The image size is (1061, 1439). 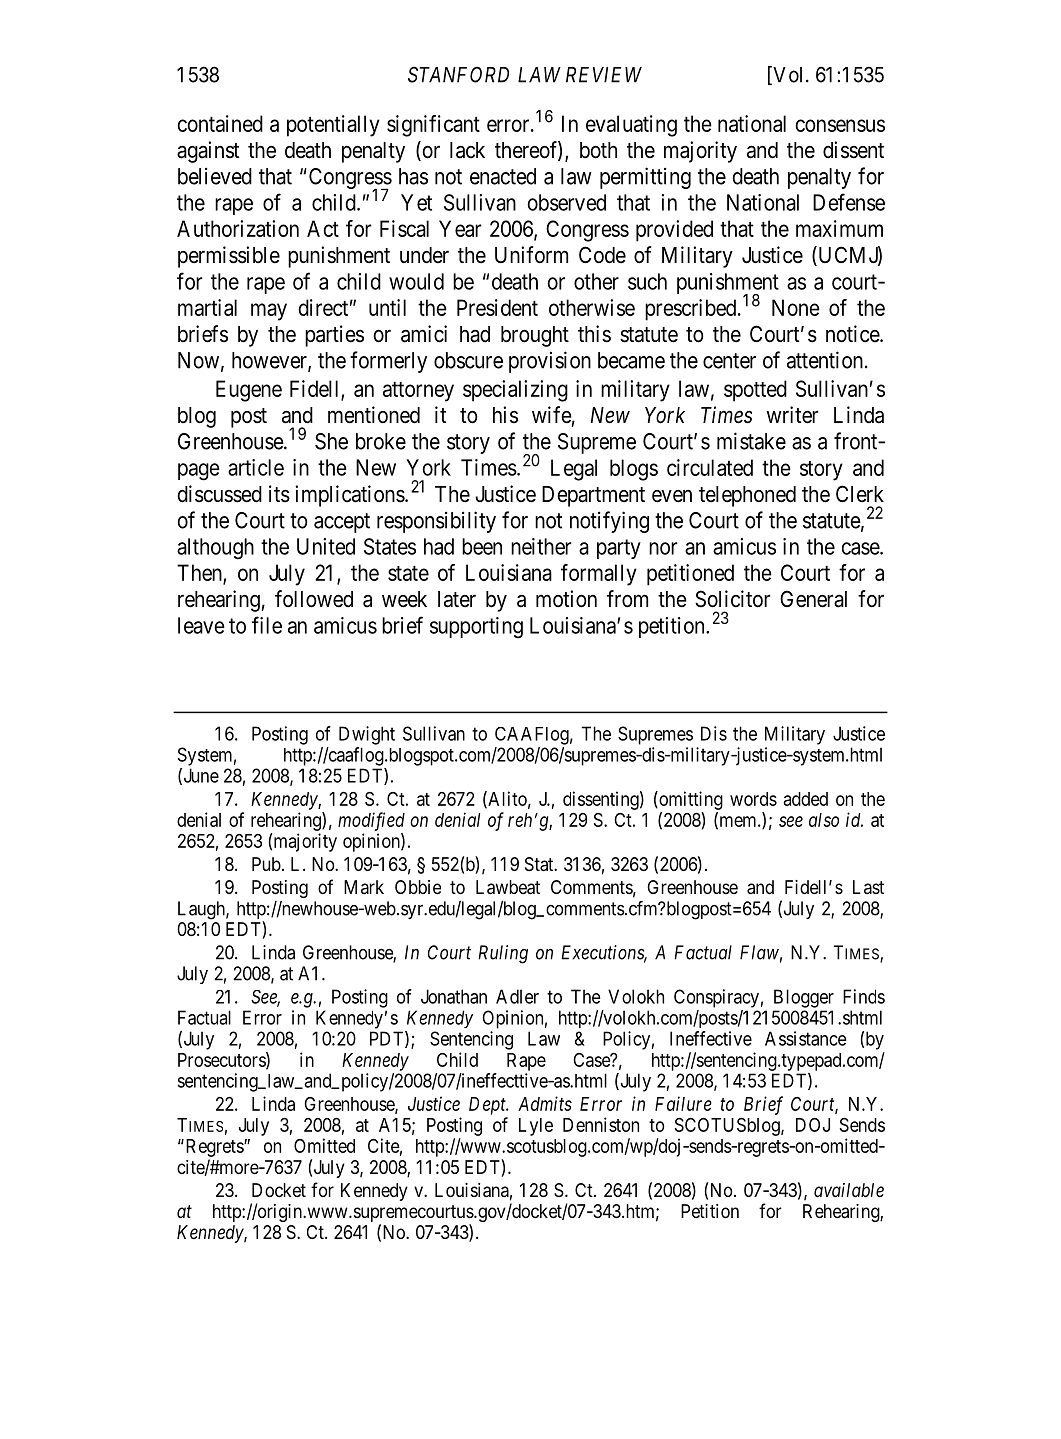 What do you see at coordinates (333, 126) in the screenshot?
I see `potentially` at bounding box center [333, 126].
